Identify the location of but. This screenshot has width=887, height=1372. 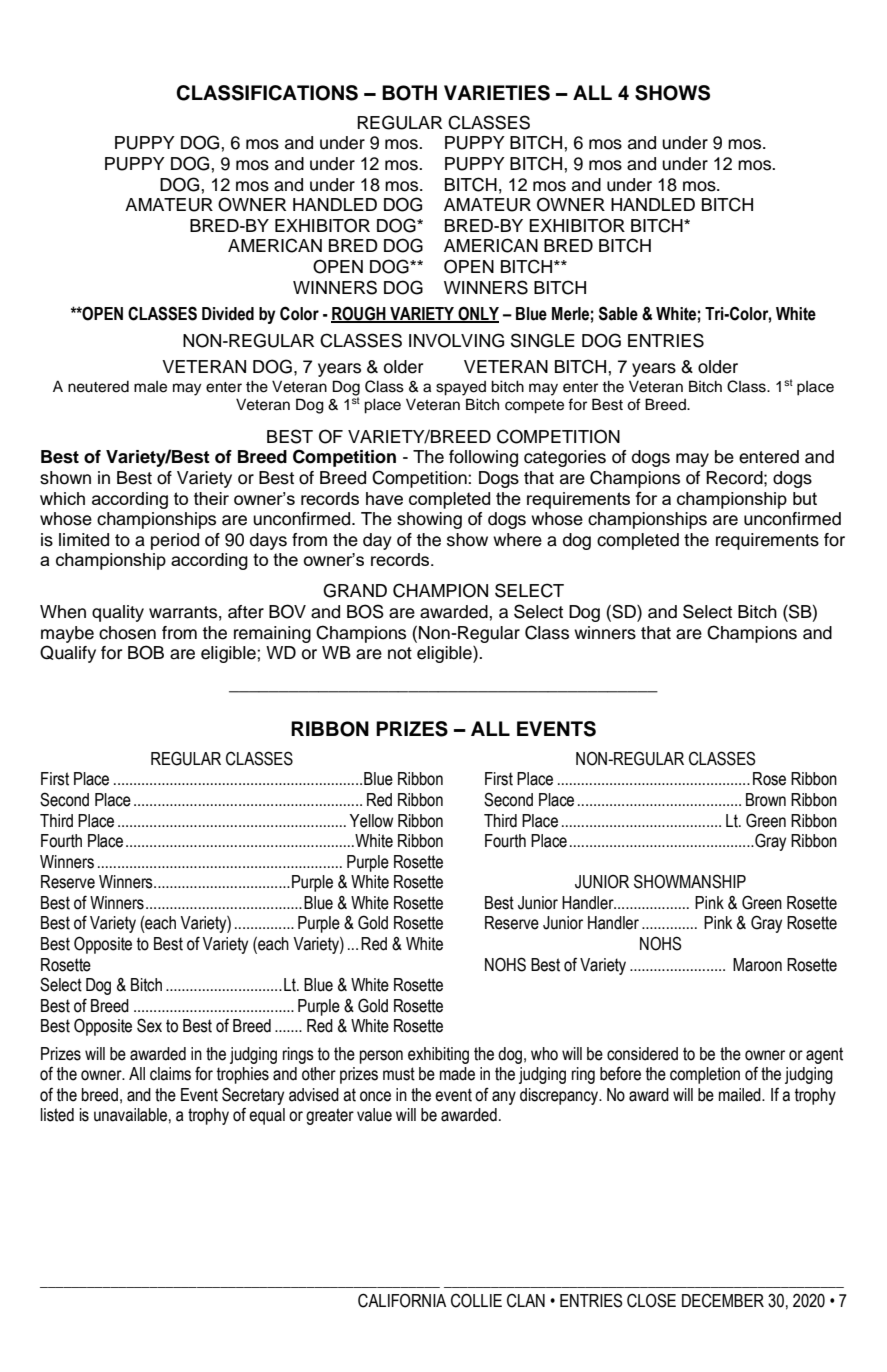
(805, 498).
